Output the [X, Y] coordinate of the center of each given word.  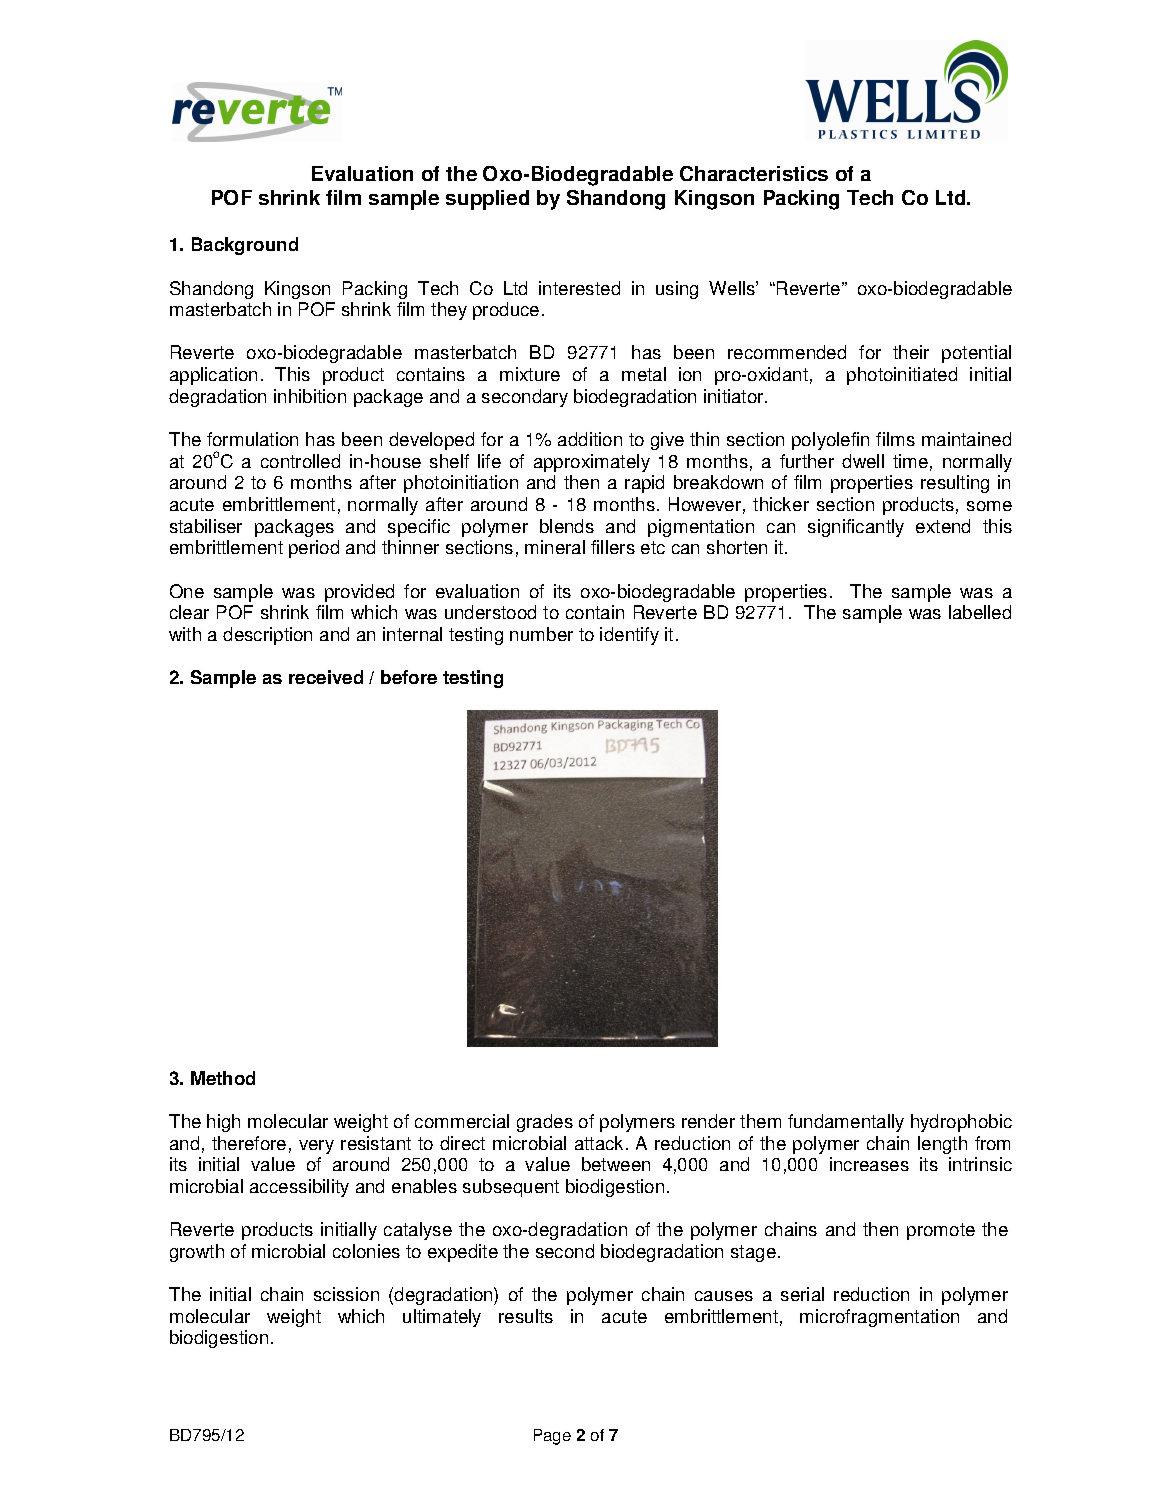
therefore [249, 1143]
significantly [856, 528]
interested [579, 288]
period [314, 549]
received [326, 677]
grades [545, 1123]
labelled [980, 612]
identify [629, 636]
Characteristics [754, 173]
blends [567, 526]
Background [245, 246]
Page [552, 1437]
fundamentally [846, 1123]
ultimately [442, 1318]
